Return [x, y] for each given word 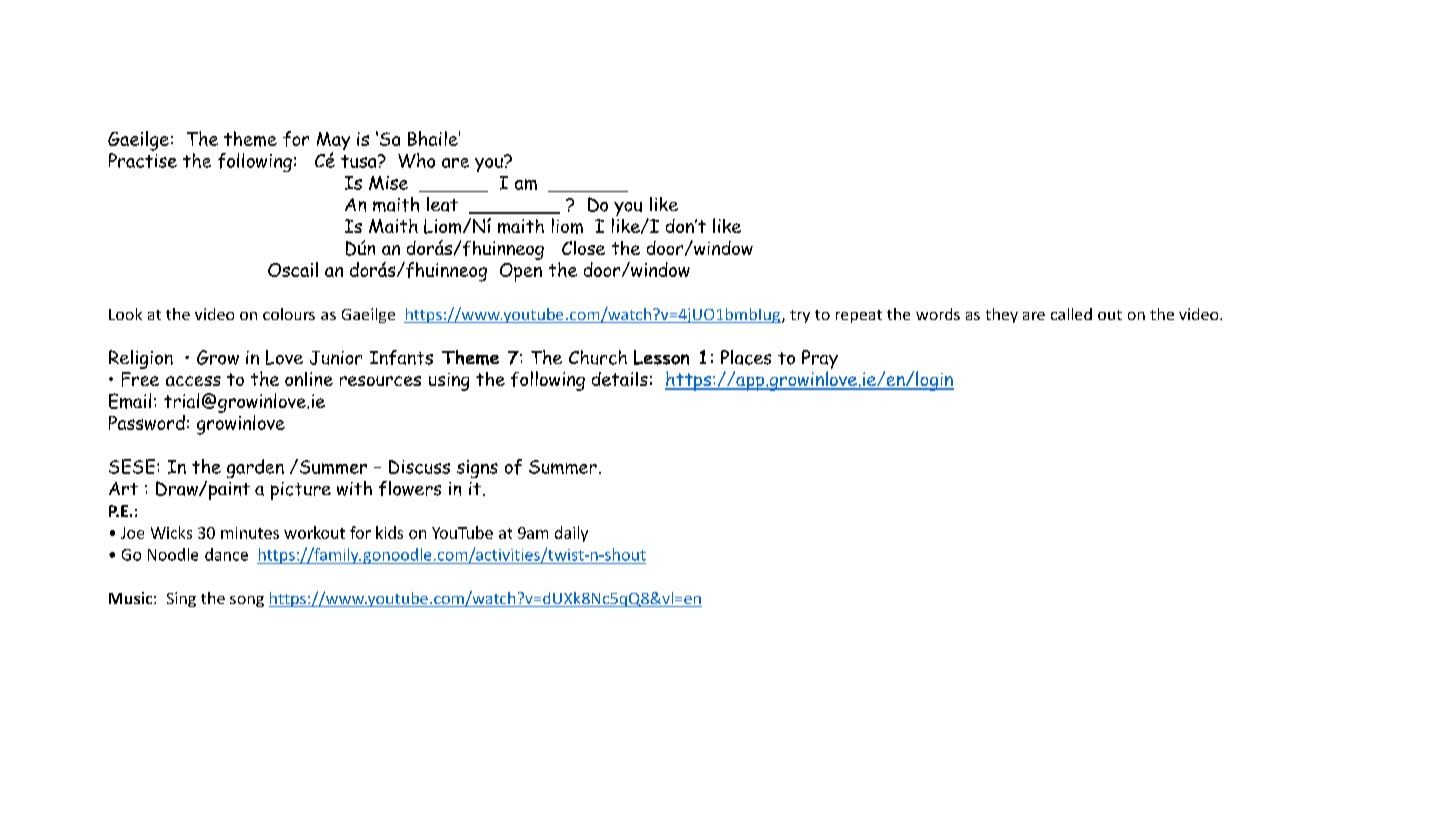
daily [571, 534]
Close [583, 248]
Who [416, 160]
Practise [143, 160]
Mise [388, 183]
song [247, 601]
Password [147, 422]
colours [289, 314]
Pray [820, 361]
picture [301, 491]
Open [521, 272]
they [1002, 315]
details [620, 379]
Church [598, 357]
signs [477, 469]
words [938, 314]
